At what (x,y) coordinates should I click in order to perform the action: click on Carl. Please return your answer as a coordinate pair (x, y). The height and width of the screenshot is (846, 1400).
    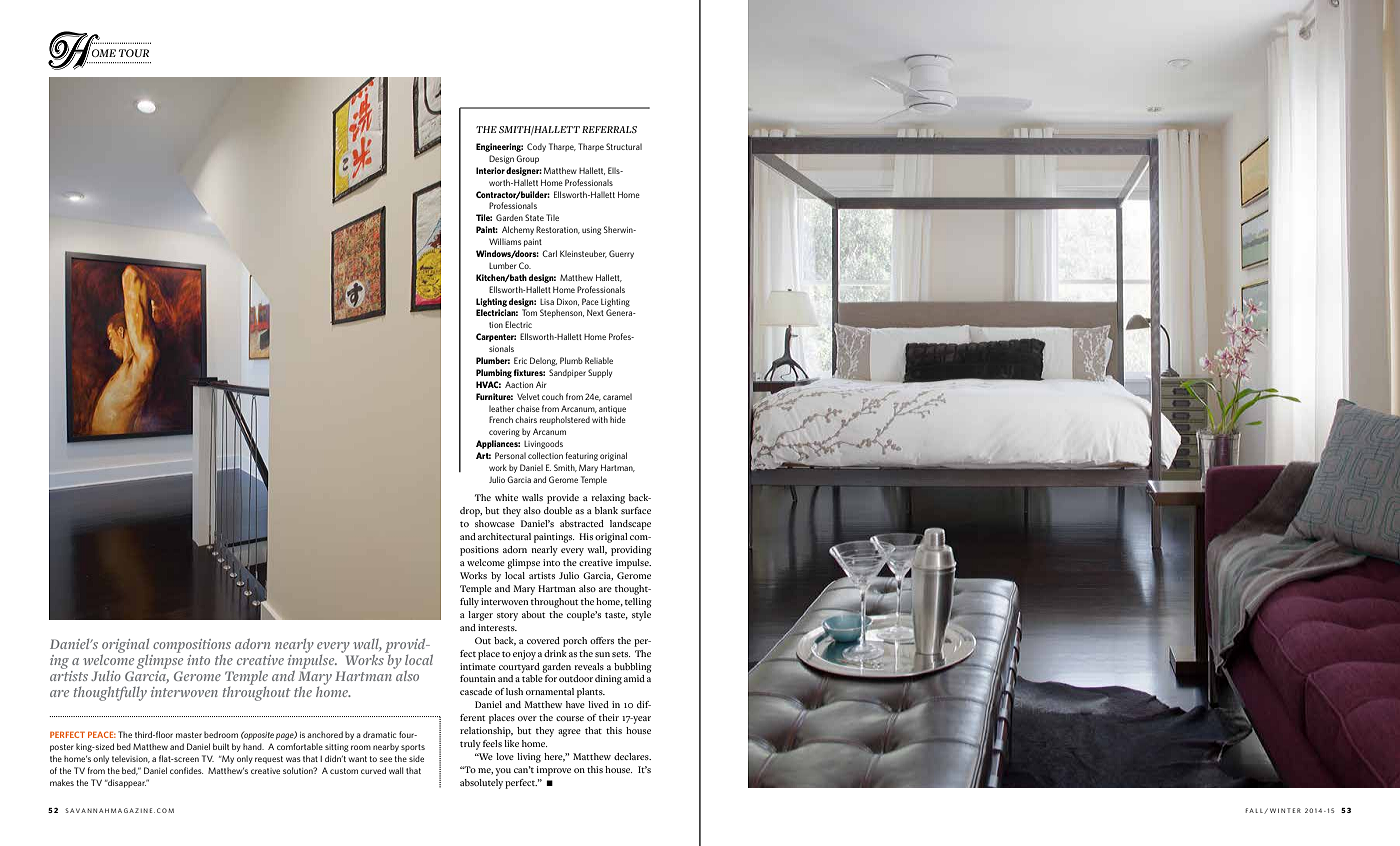
    Looking at the image, I should click on (549, 253).
